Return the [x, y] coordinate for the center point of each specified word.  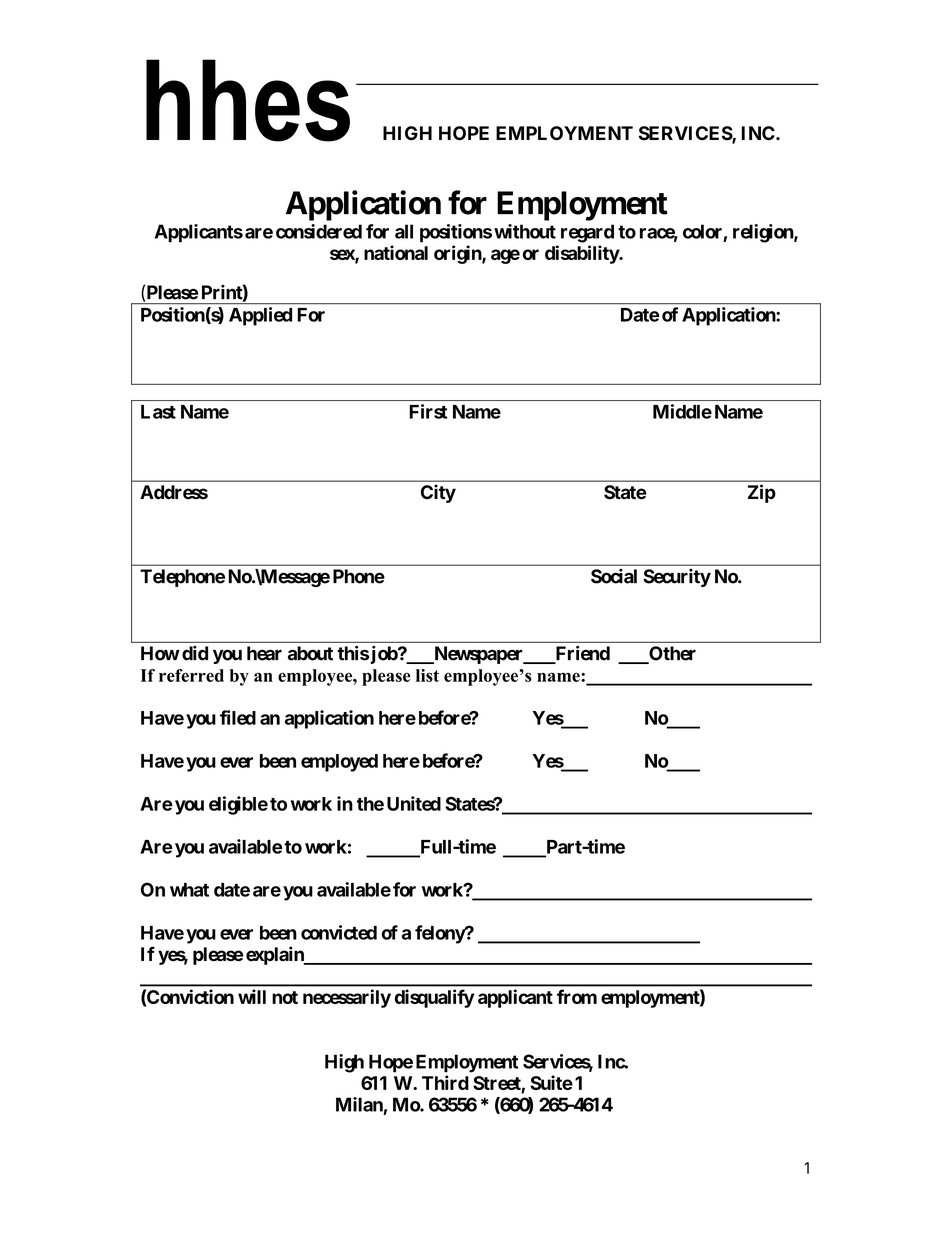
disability [582, 254]
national [396, 252]
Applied [260, 316]
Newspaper [478, 655]
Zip [762, 493]
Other [671, 654]
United [414, 803]
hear [264, 653]
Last [158, 412]
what [189, 890]
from [577, 996]
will [252, 996]
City [438, 493]
